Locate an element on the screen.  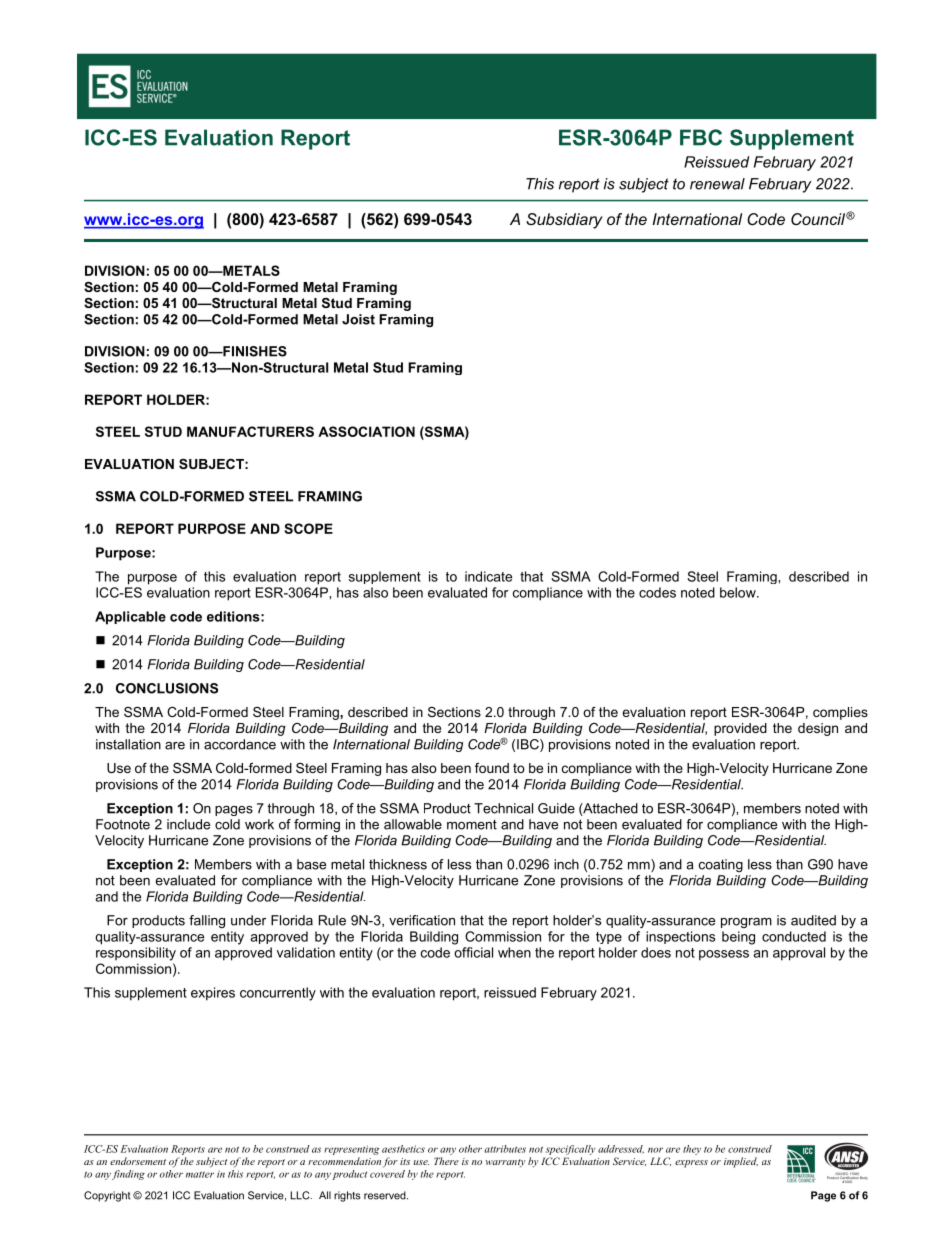
include is located at coordinates (188, 824).
